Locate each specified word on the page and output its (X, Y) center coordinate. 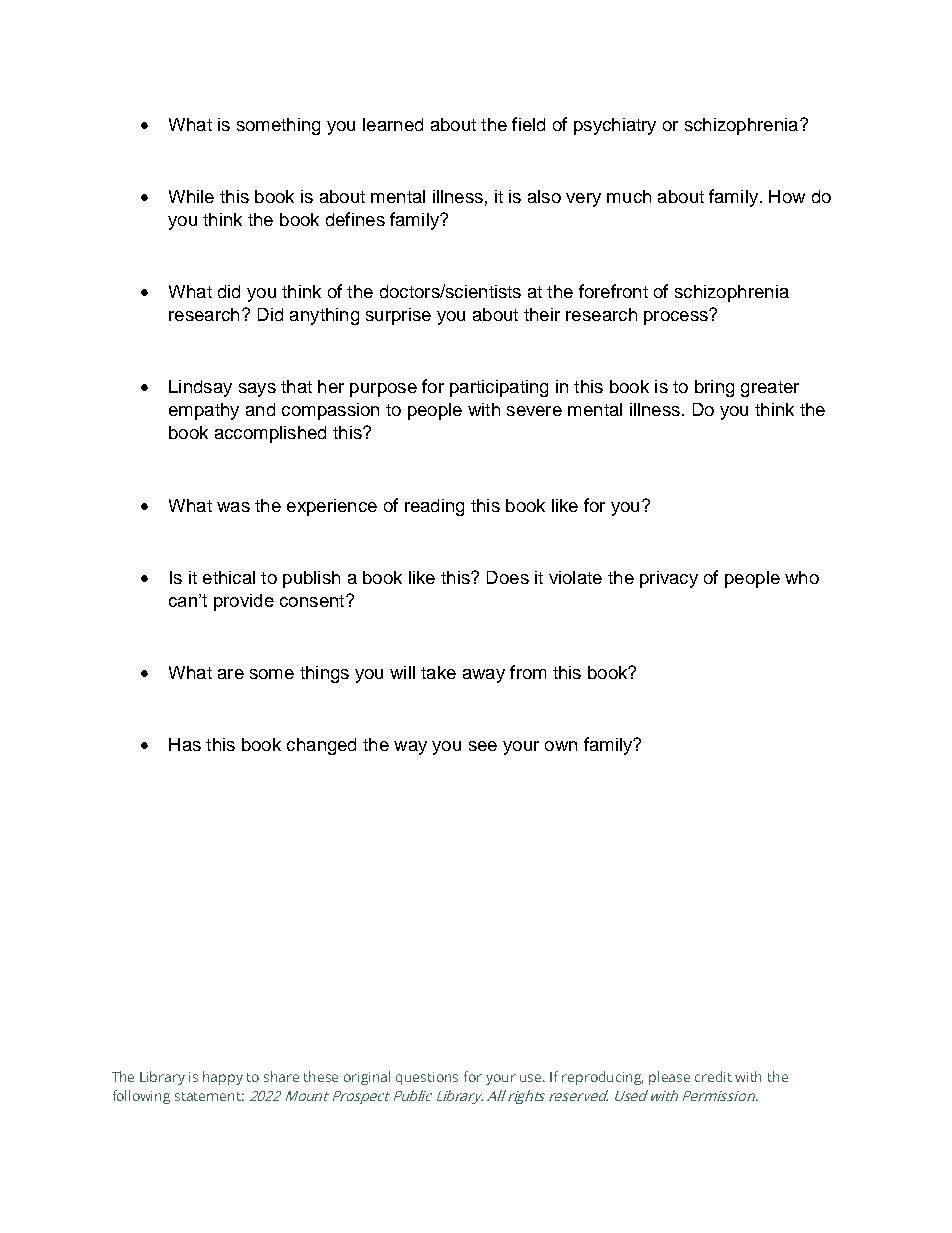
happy (223, 1078)
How (787, 196)
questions (427, 1078)
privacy (669, 579)
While (191, 196)
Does (508, 577)
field (528, 124)
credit (713, 1076)
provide (244, 602)
